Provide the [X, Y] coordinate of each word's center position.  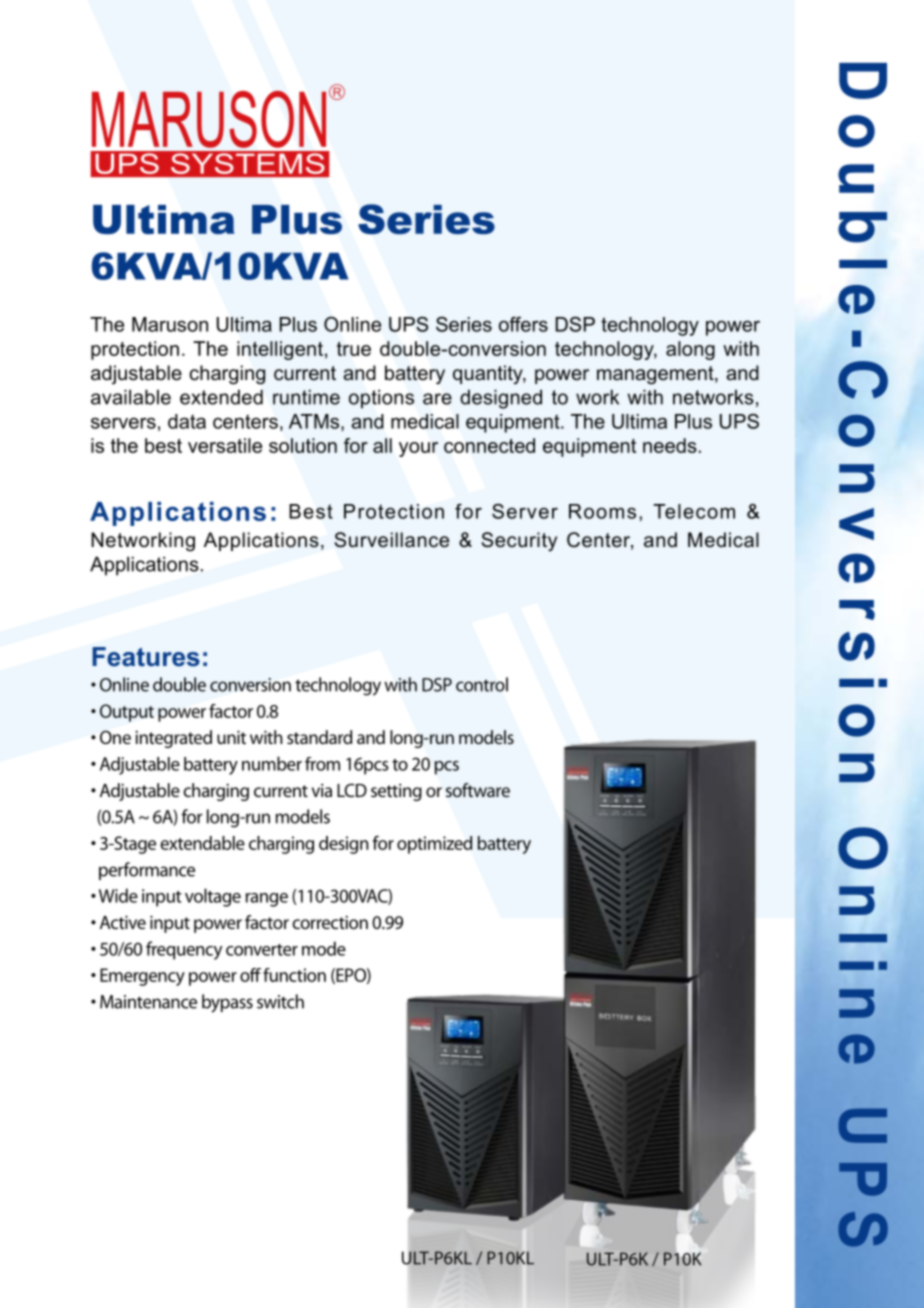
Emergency [142, 977]
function [294, 975]
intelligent [280, 350]
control [482, 684]
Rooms [602, 511]
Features [146, 657]
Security [519, 541]
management [656, 375]
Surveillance [392, 540]
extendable [202, 843]
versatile [225, 445]
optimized [434, 845]
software [478, 790]
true [354, 349]
